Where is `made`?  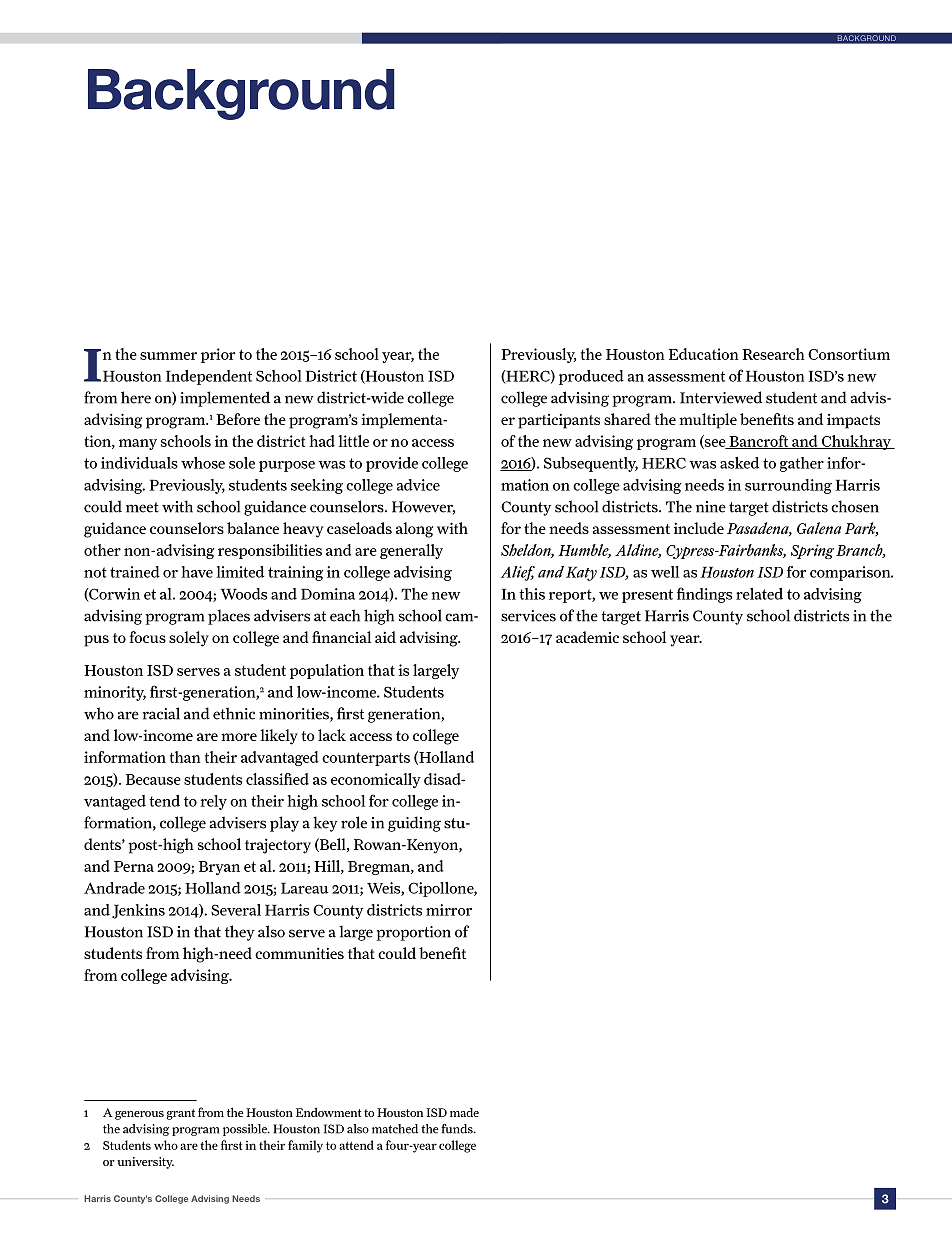
made is located at coordinates (464, 1112).
